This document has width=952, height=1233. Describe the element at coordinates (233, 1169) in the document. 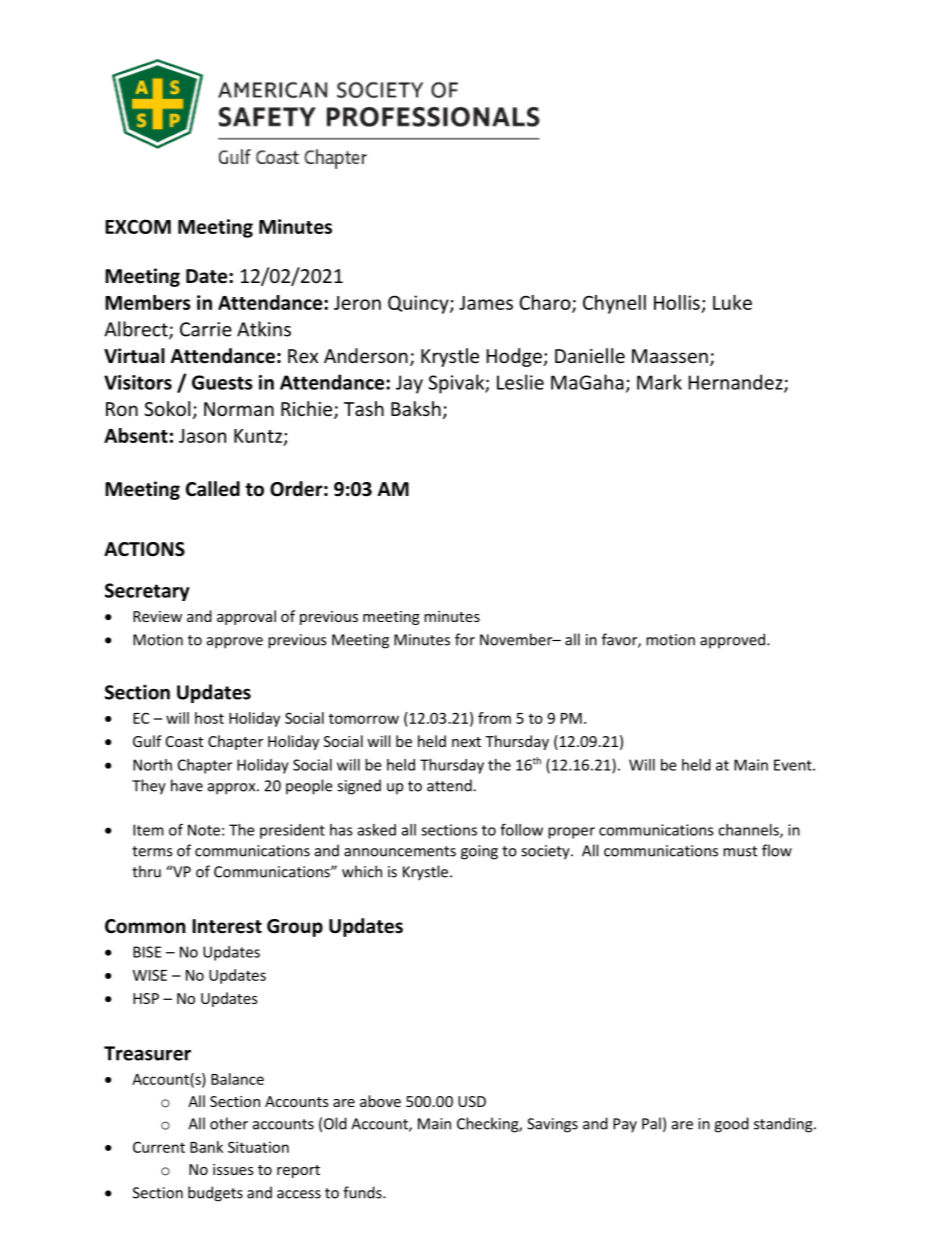

I see `issues` at that location.
